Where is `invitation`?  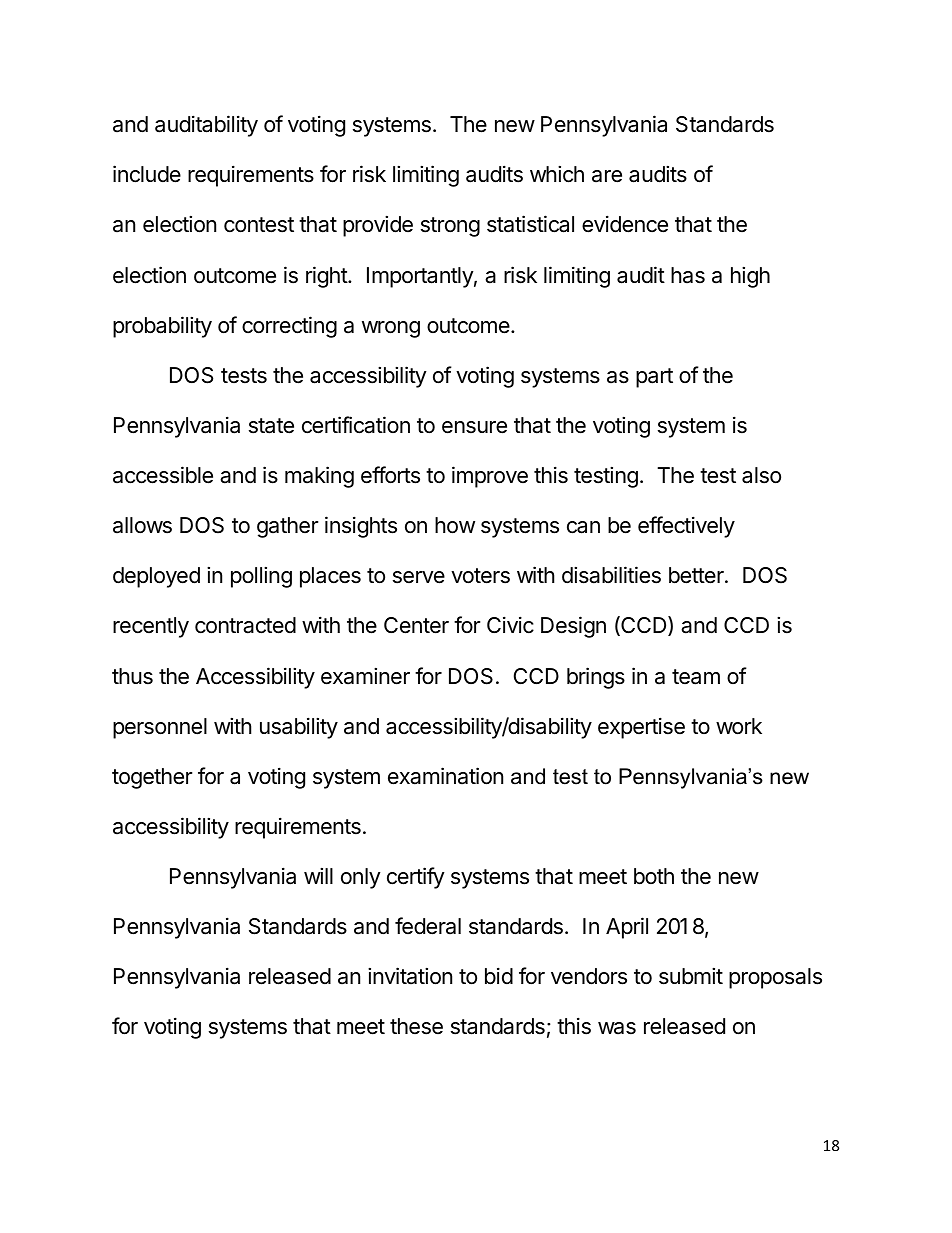
invitation is located at coordinates (410, 976).
